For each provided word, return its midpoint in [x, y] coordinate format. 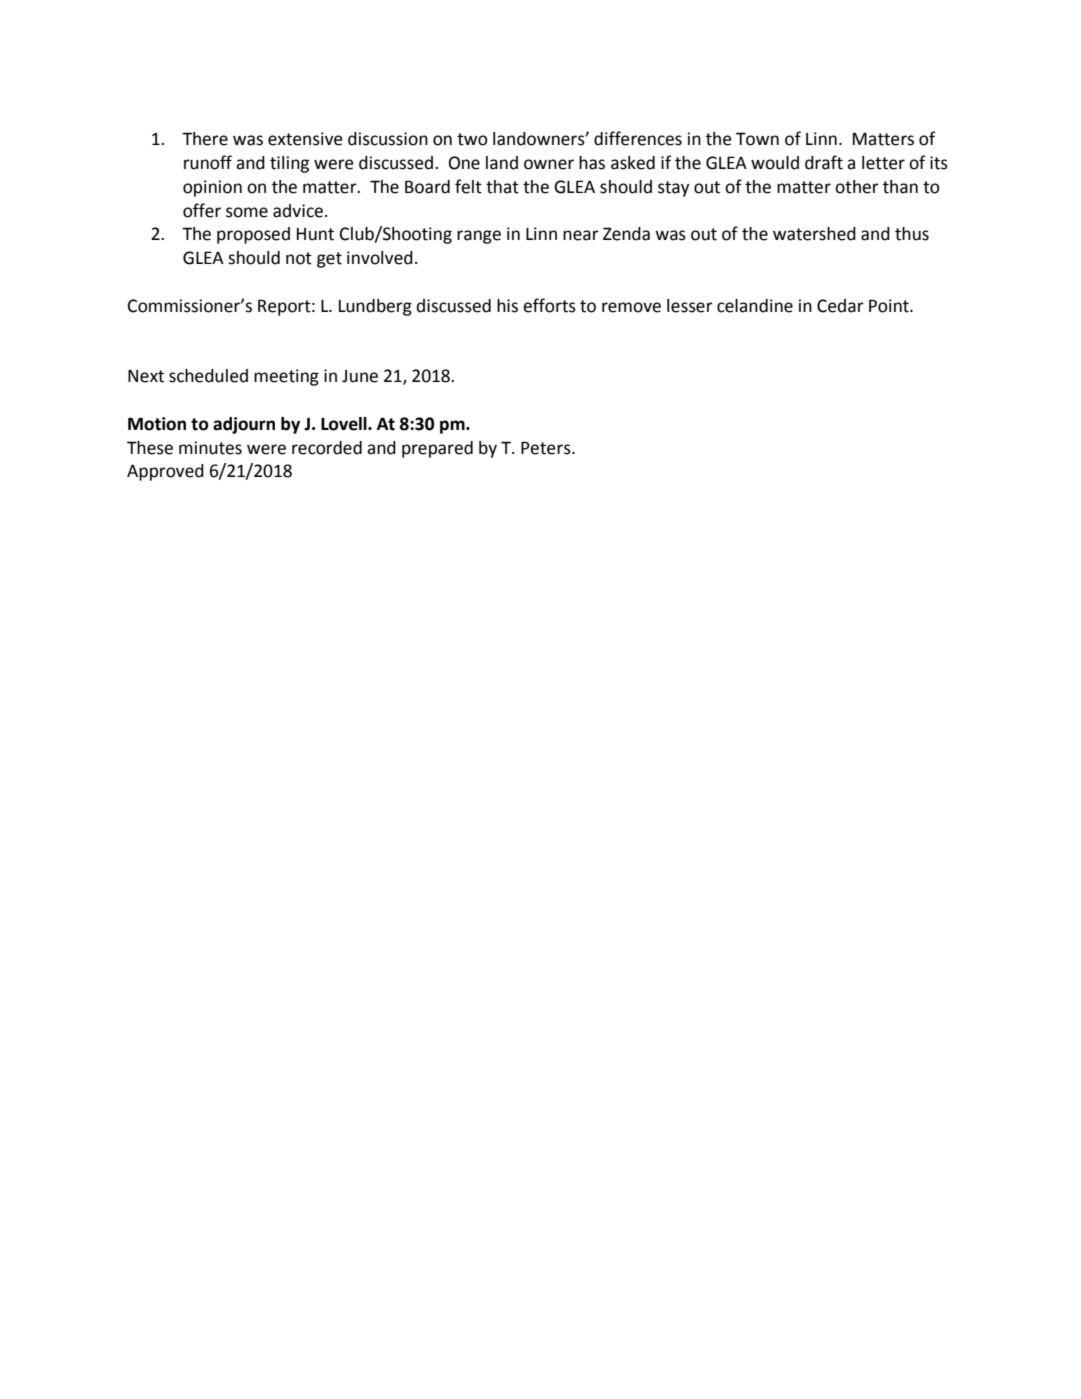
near [581, 235]
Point [890, 306]
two [472, 139]
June [360, 376]
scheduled [208, 376]
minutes [210, 448]
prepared [437, 449]
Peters [547, 448]
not [299, 258]
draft [824, 162]
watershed [814, 234]
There [205, 139]
